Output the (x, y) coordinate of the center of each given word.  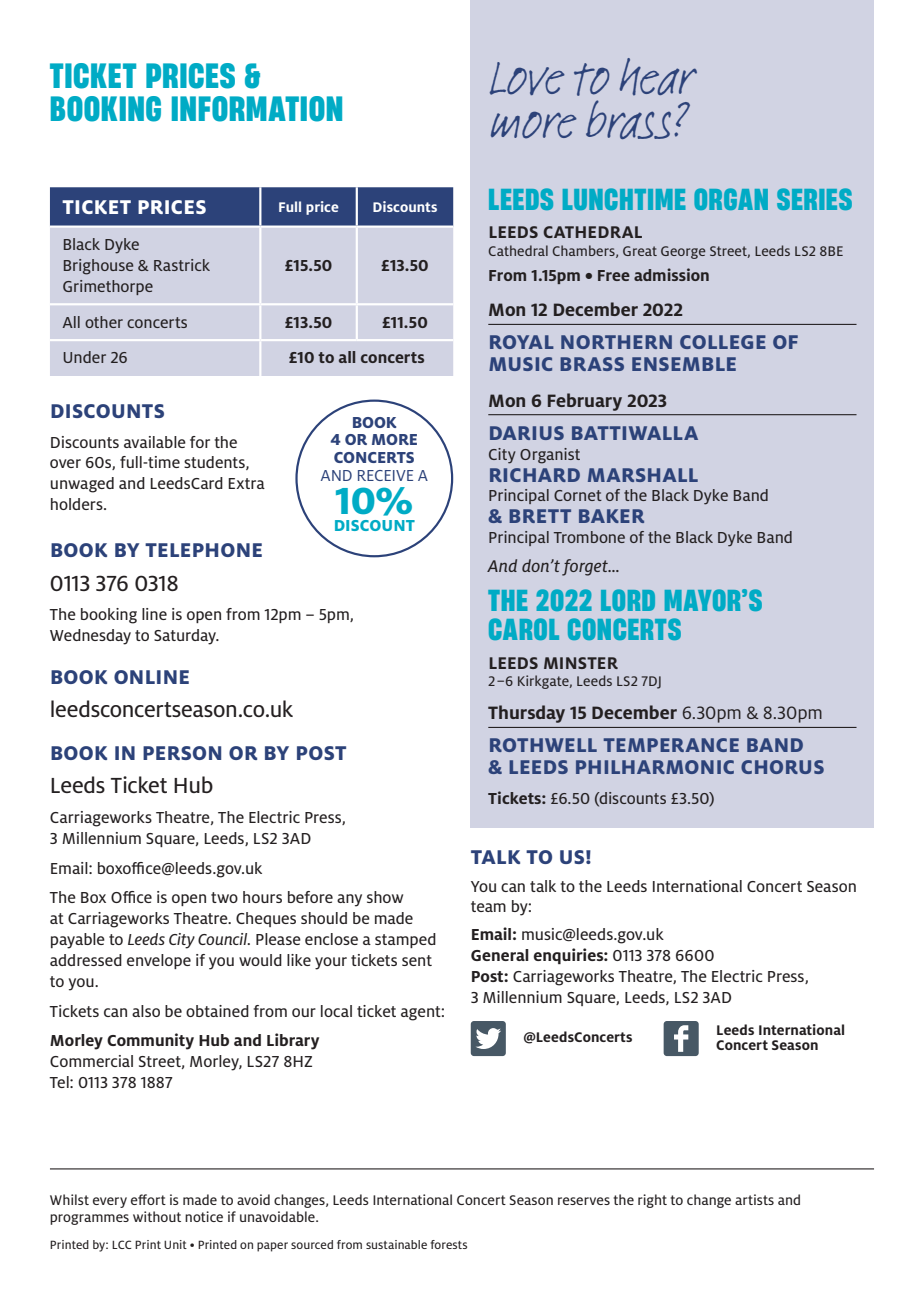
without (157, 1216)
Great (640, 251)
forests (449, 1244)
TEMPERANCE (671, 745)
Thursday (526, 714)
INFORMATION (257, 109)
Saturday (186, 637)
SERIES (814, 199)
